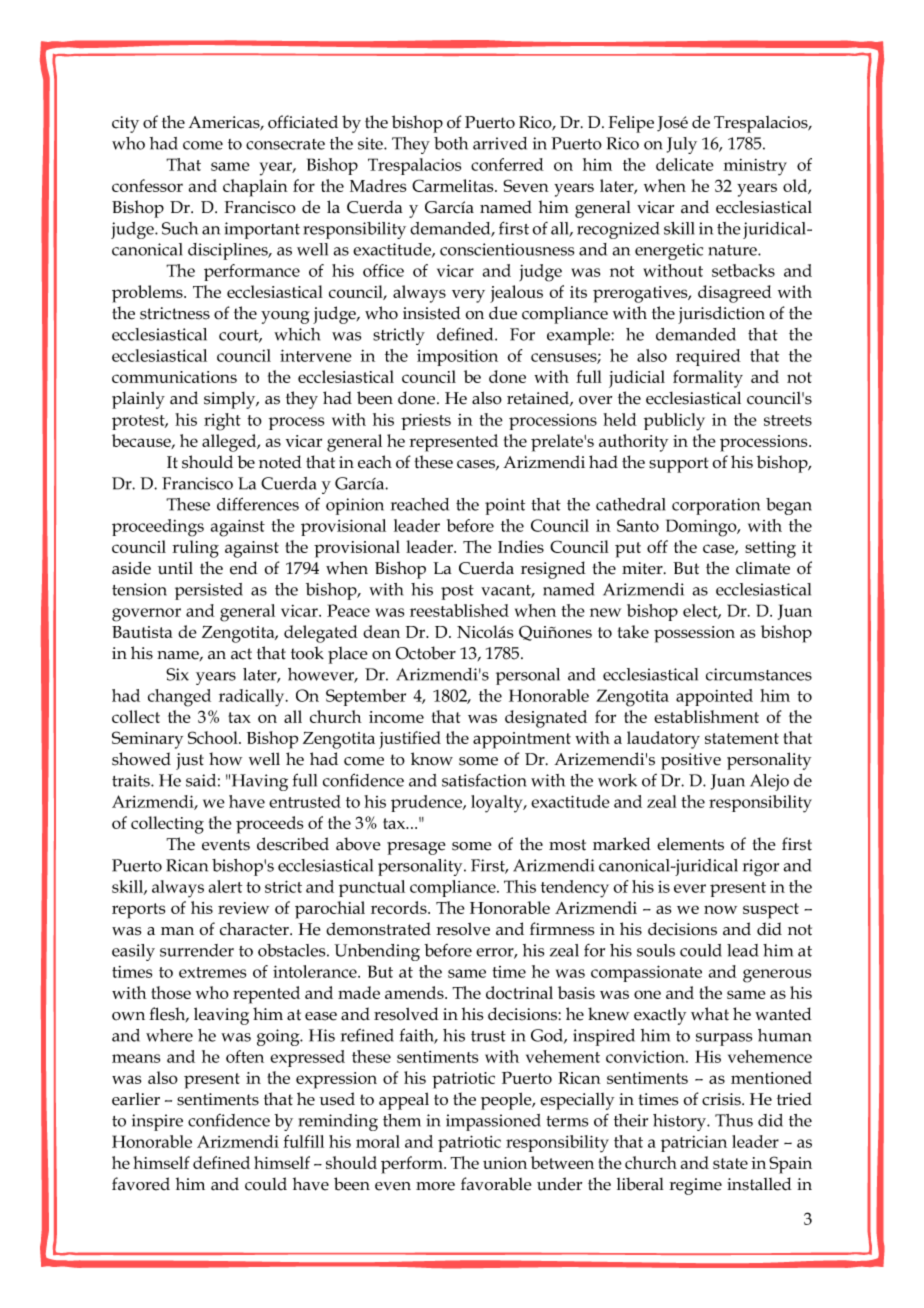 The image size is (924, 1308). What do you see at coordinates (141, 1184) in the page?
I see `favored` at bounding box center [141, 1184].
